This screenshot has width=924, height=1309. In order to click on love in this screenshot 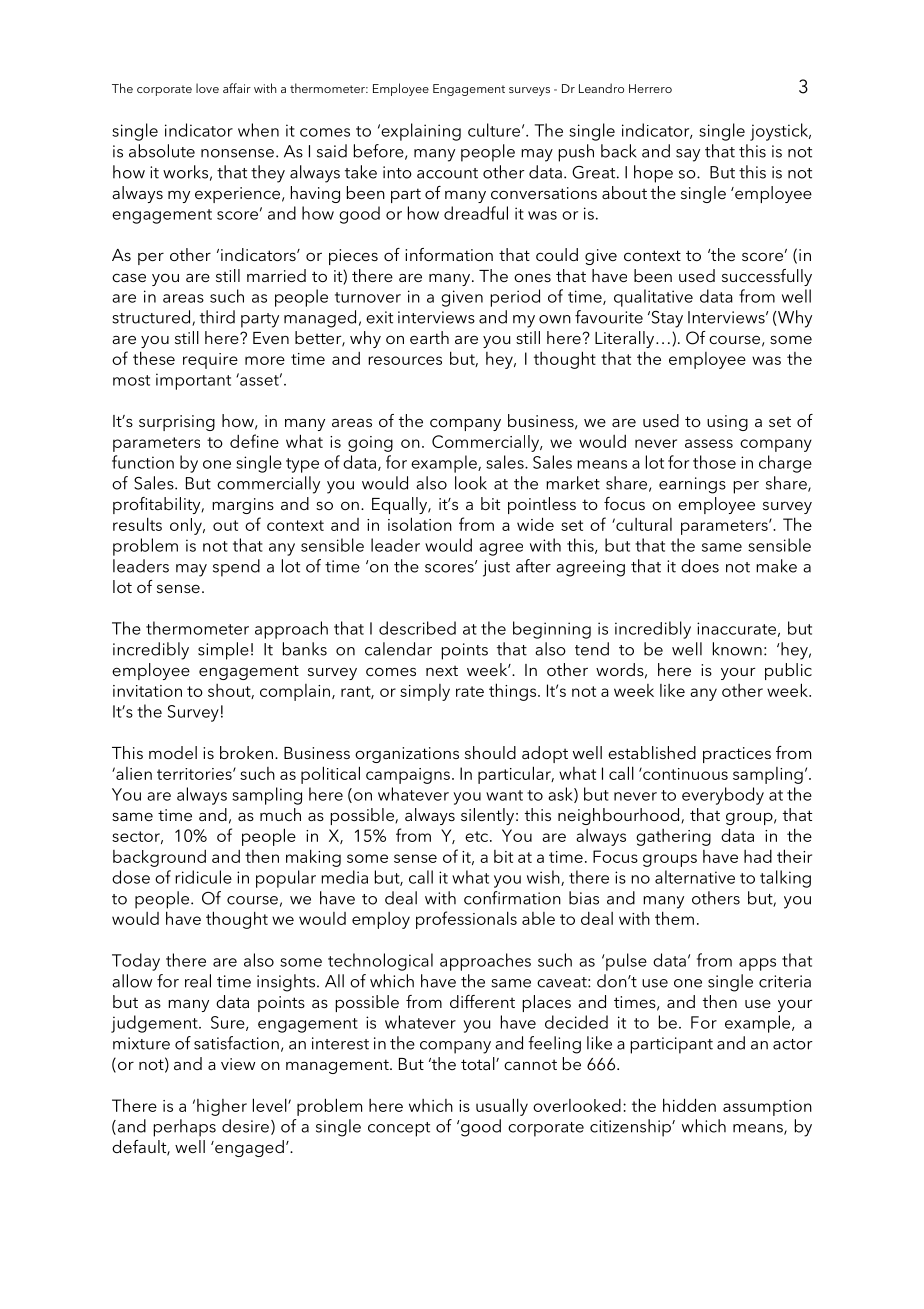, I will do `click(207, 88)`.
